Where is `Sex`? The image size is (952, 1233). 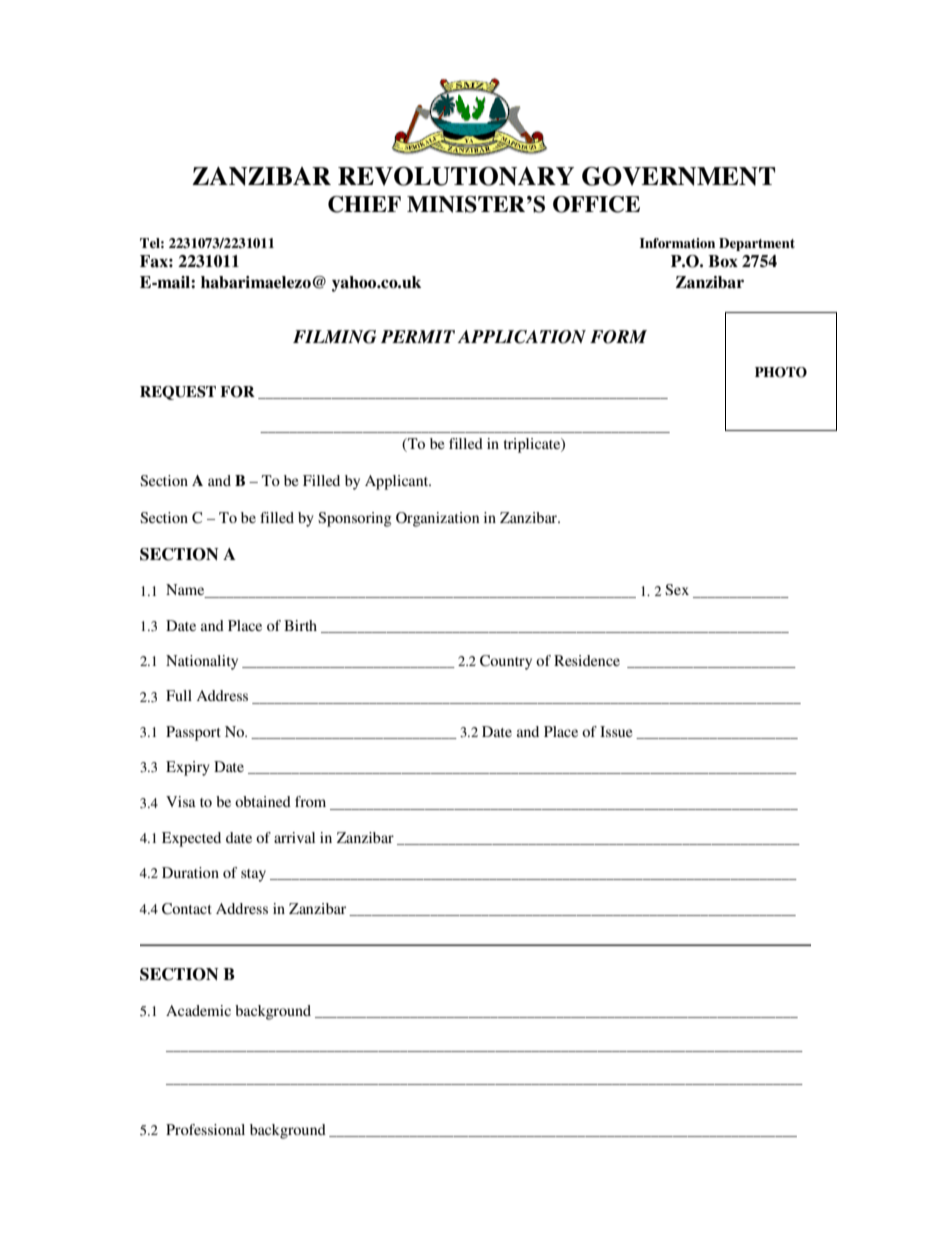 Sex is located at coordinates (677, 589).
